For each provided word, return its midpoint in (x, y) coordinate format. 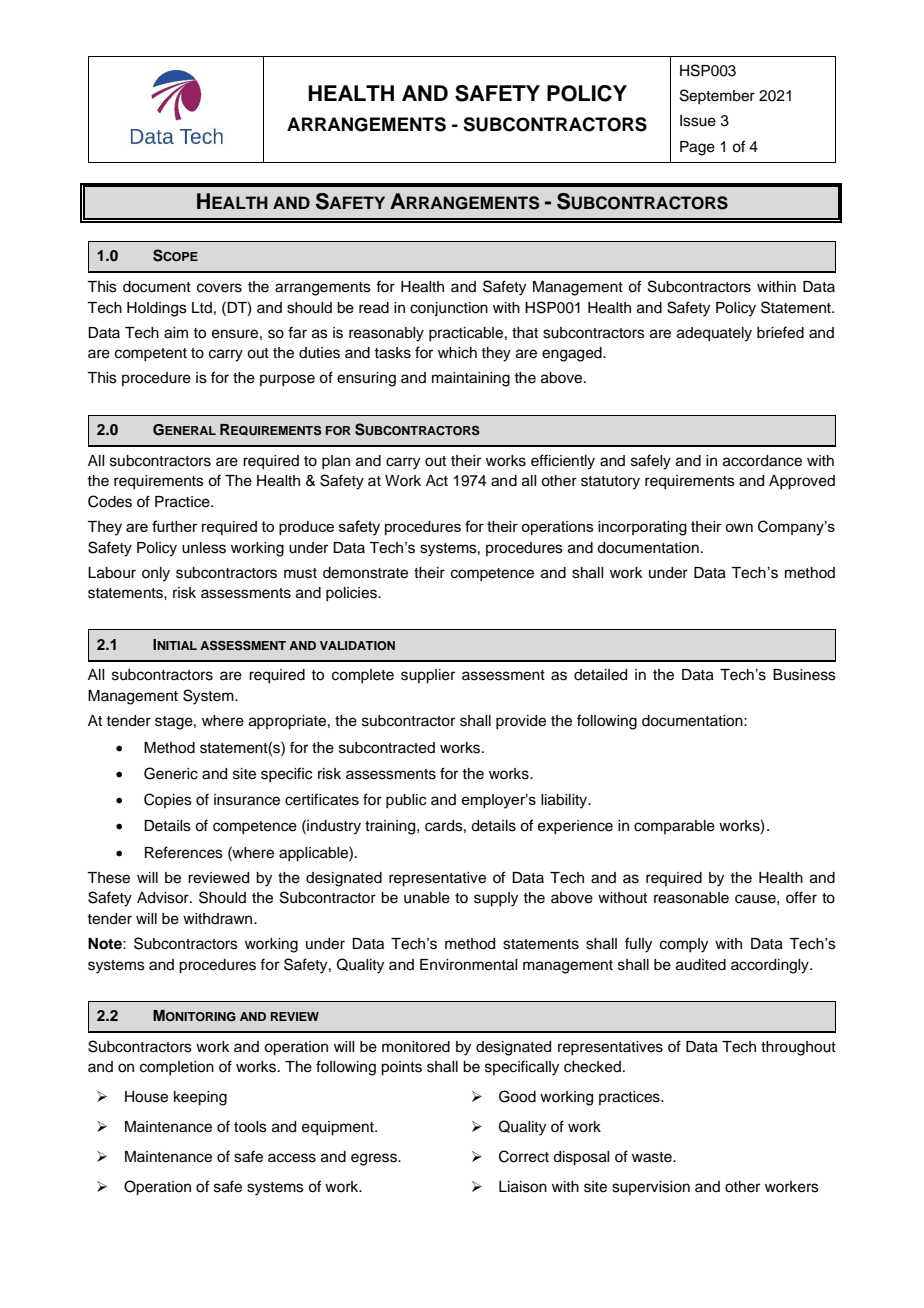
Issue (698, 121)
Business (804, 675)
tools (250, 1127)
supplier (428, 676)
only (156, 574)
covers (219, 288)
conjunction (449, 309)
